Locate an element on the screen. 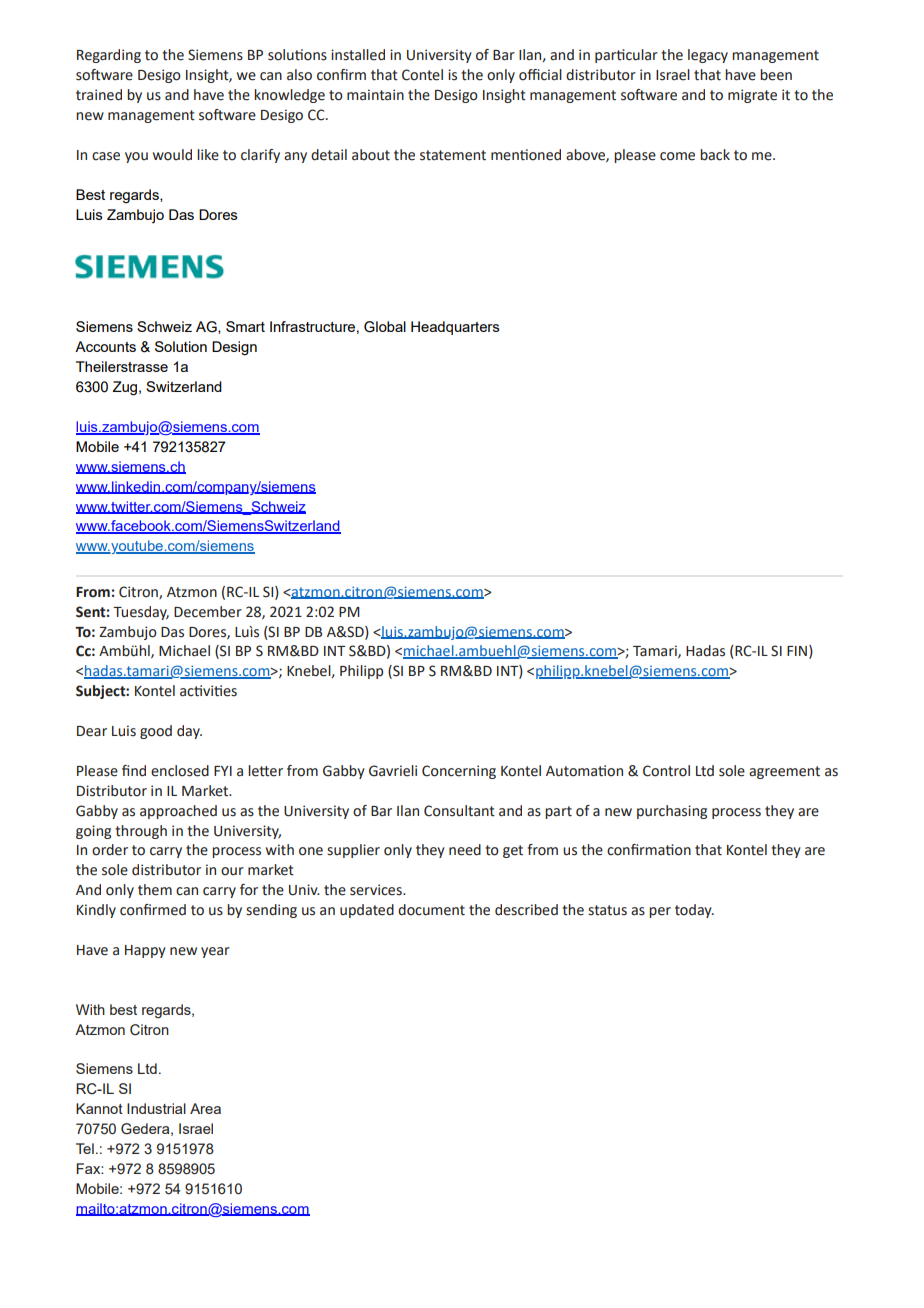  document is located at coordinates (431, 910).
